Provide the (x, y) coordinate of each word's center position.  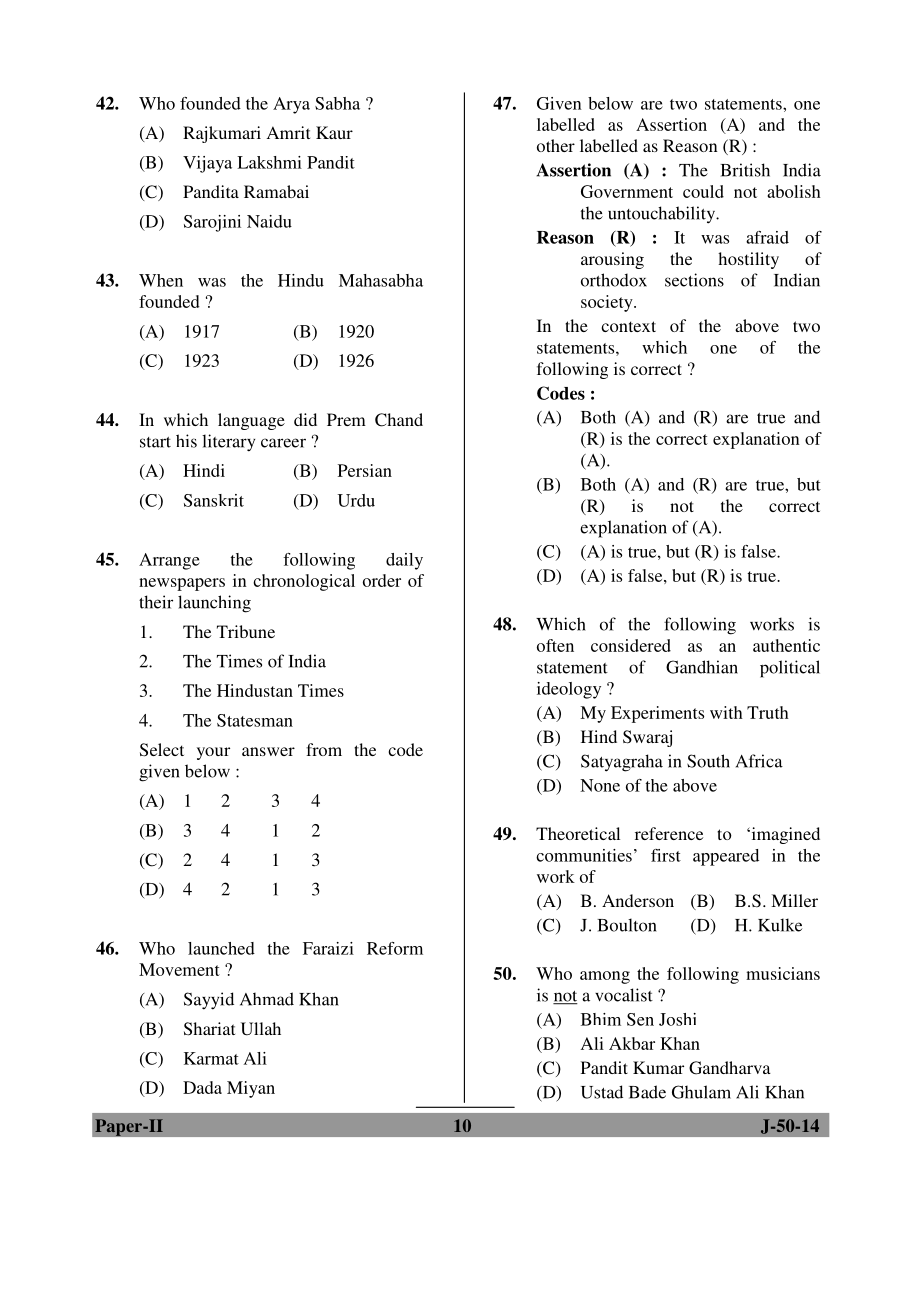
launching (214, 604)
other (556, 145)
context (628, 326)
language (251, 421)
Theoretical (578, 833)
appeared (726, 857)
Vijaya (207, 164)
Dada (202, 1087)
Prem (346, 419)
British (745, 170)
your (213, 753)
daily (404, 561)
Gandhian (702, 667)
